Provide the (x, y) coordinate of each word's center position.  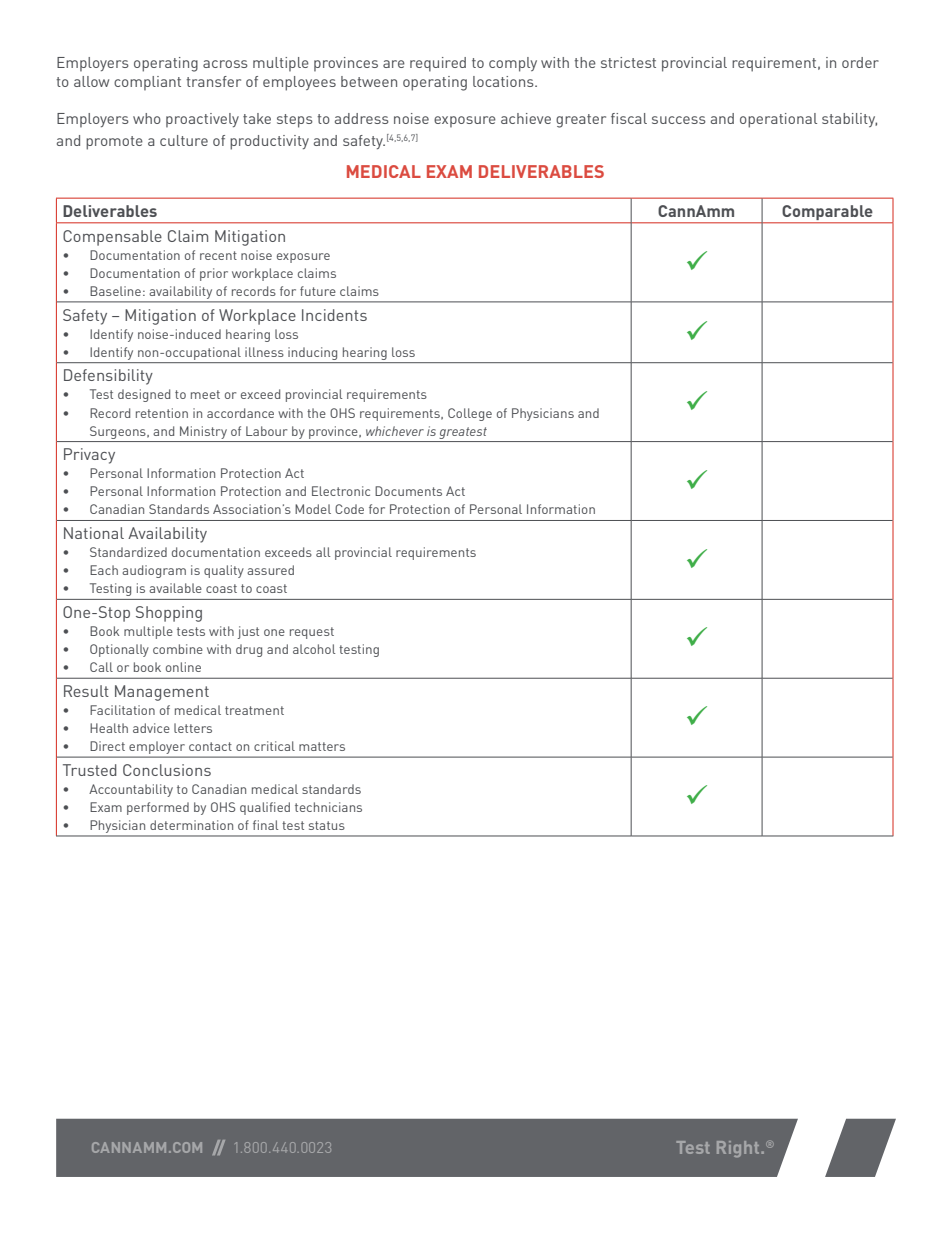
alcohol (314, 649)
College (470, 414)
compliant (147, 83)
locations (504, 81)
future (318, 291)
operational (778, 120)
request (312, 633)
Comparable (827, 212)
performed (158, 808)
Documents (408, 491)
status (327, 825)
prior (214, 274)
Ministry (203, 432)
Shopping (169, 614)
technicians (328, 807)
